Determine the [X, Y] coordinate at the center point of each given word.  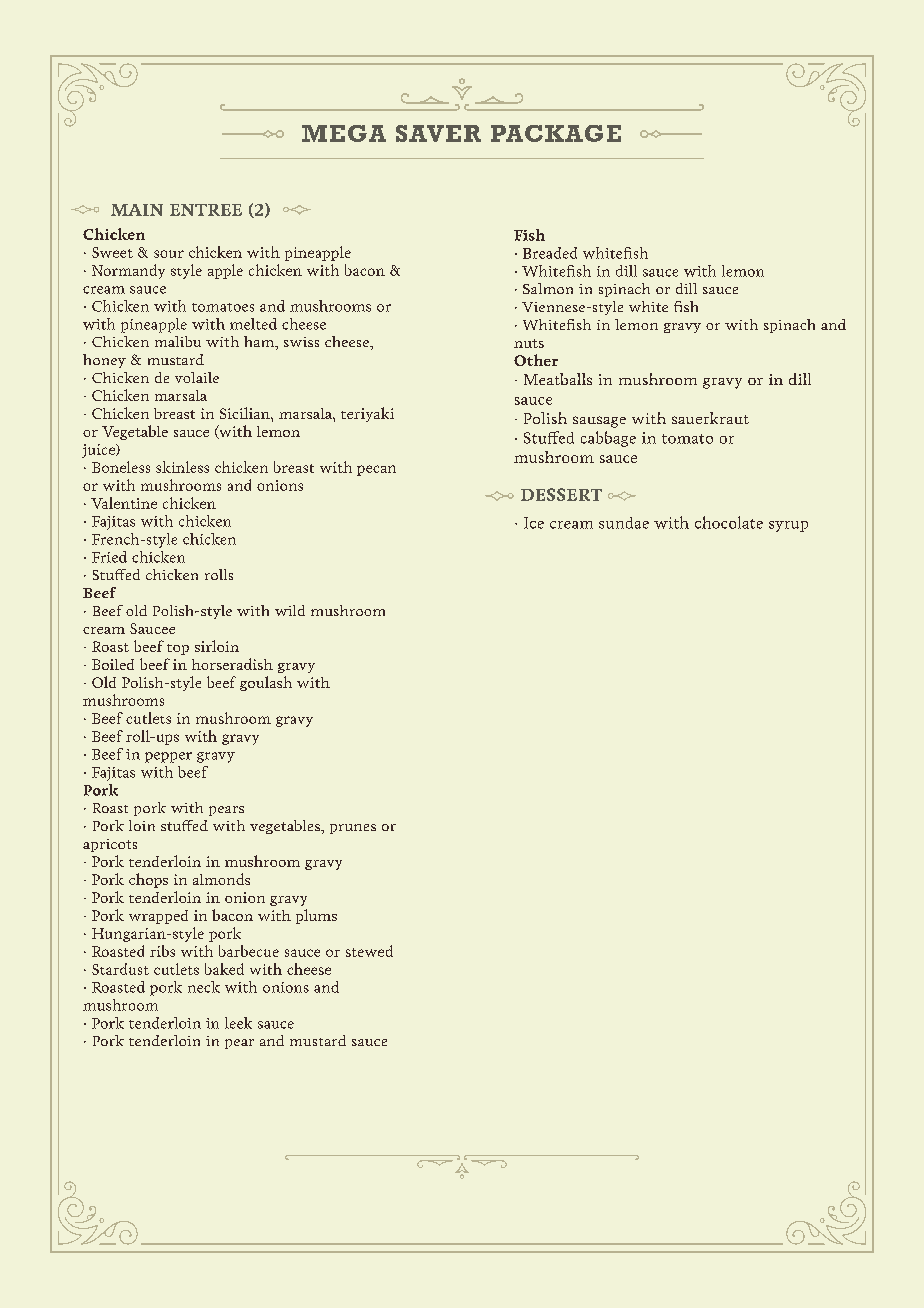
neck [204, 987]
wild [290, 610]
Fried [109, 557]
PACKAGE [556, 133]
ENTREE [206, 210]
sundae [624, 523]
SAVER [438, 133]
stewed [369, 951]
